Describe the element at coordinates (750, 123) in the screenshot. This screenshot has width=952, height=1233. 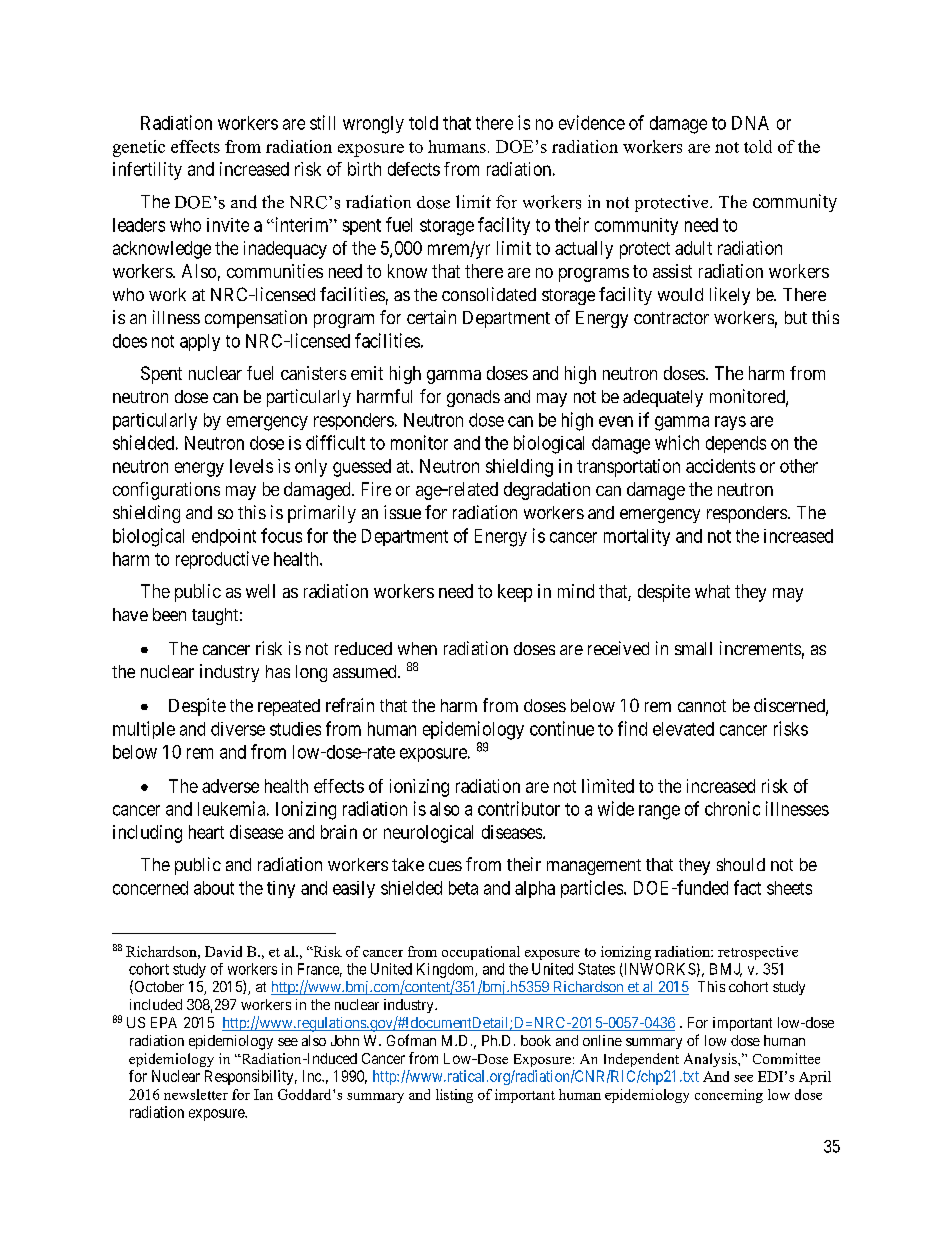
I see `DNA` at that location.
